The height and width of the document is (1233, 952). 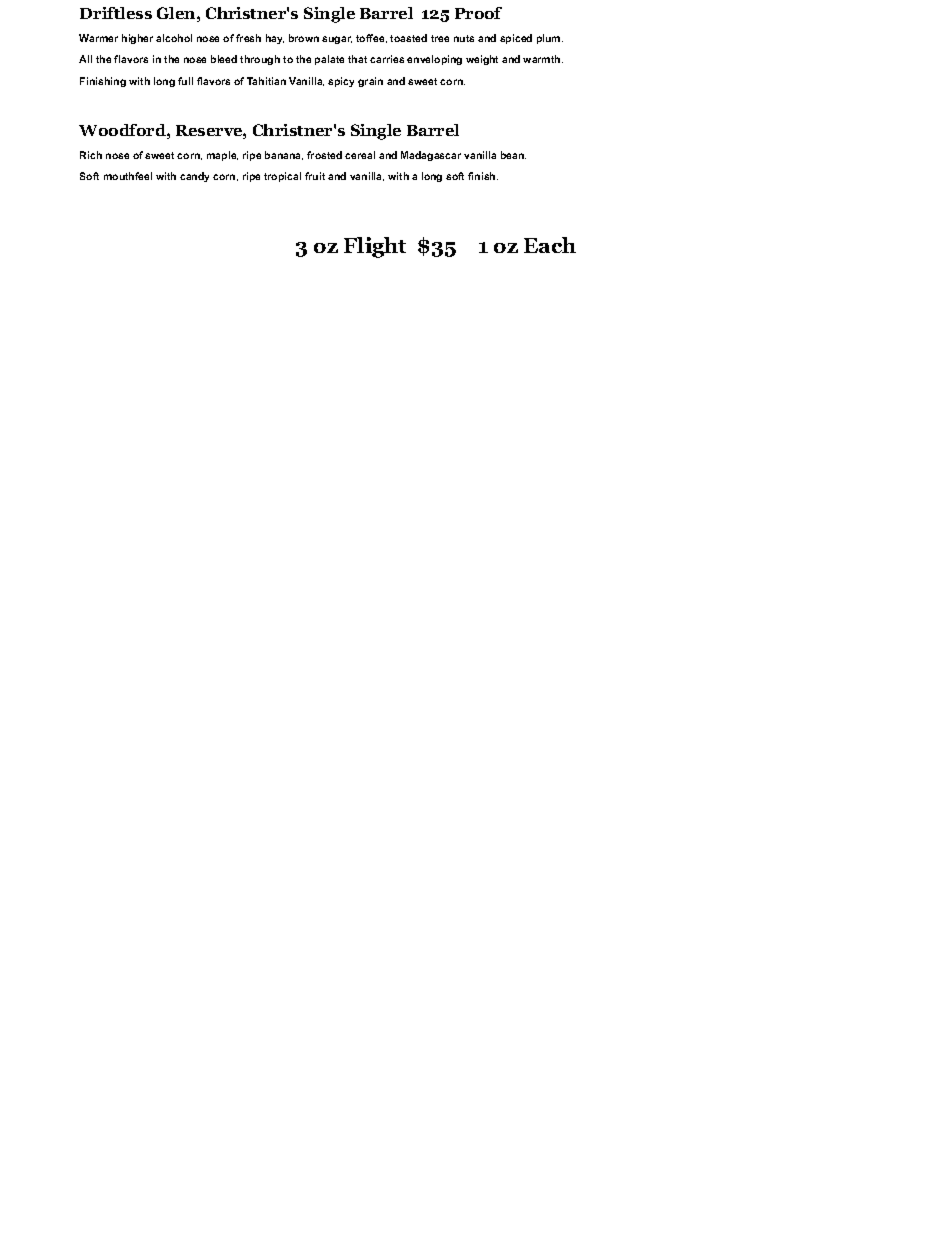 What do you see at coordinates (91, 155) in the document?
I see `Rich` at bounding box center [91, 155].
